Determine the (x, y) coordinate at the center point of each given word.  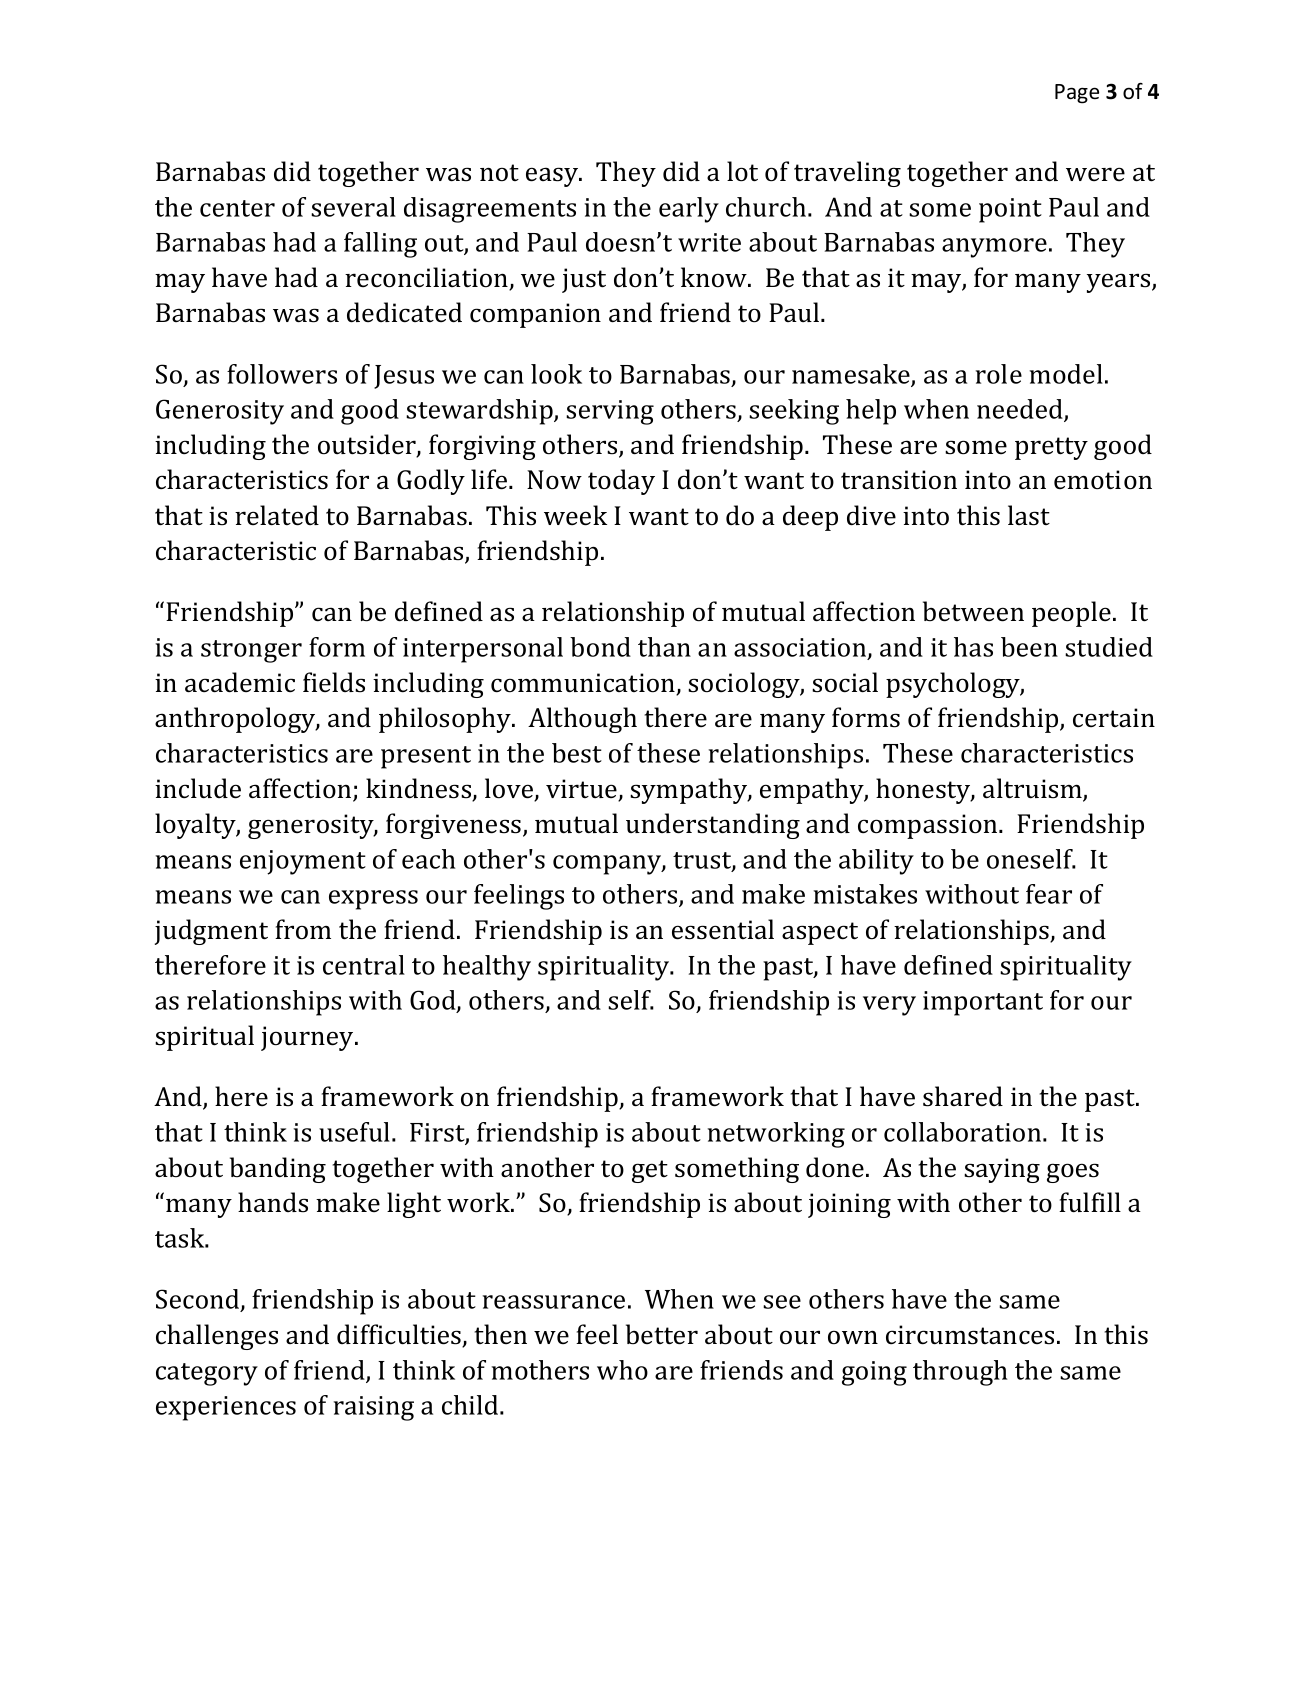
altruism (1033, 789)
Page (1077, 94)
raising (374, 1408)
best (577, 753)
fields (334, 682)
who (622, 1370)
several (353, 207)
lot (742, 171)
